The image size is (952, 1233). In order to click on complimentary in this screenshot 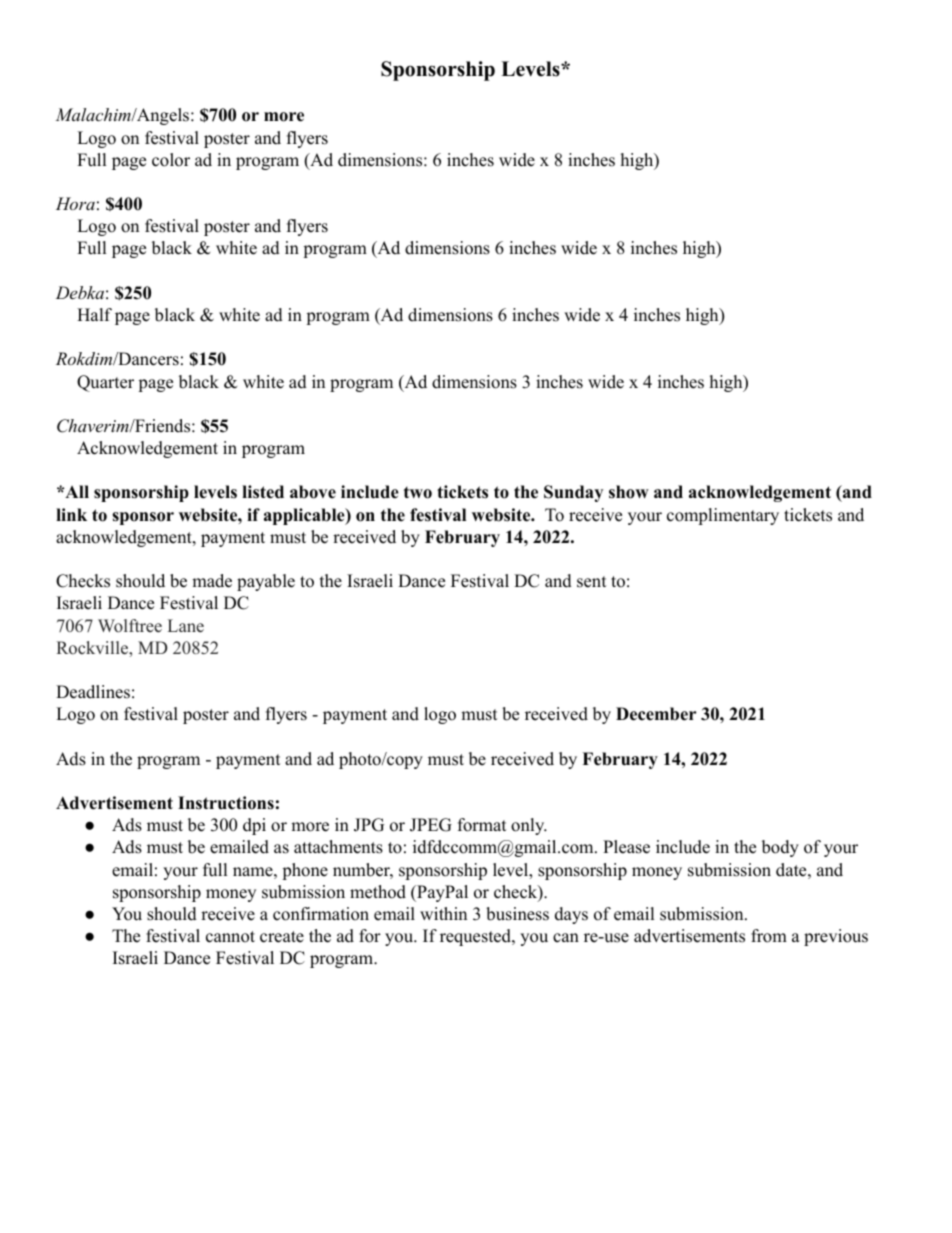, I will do `click(723, 516)`.
